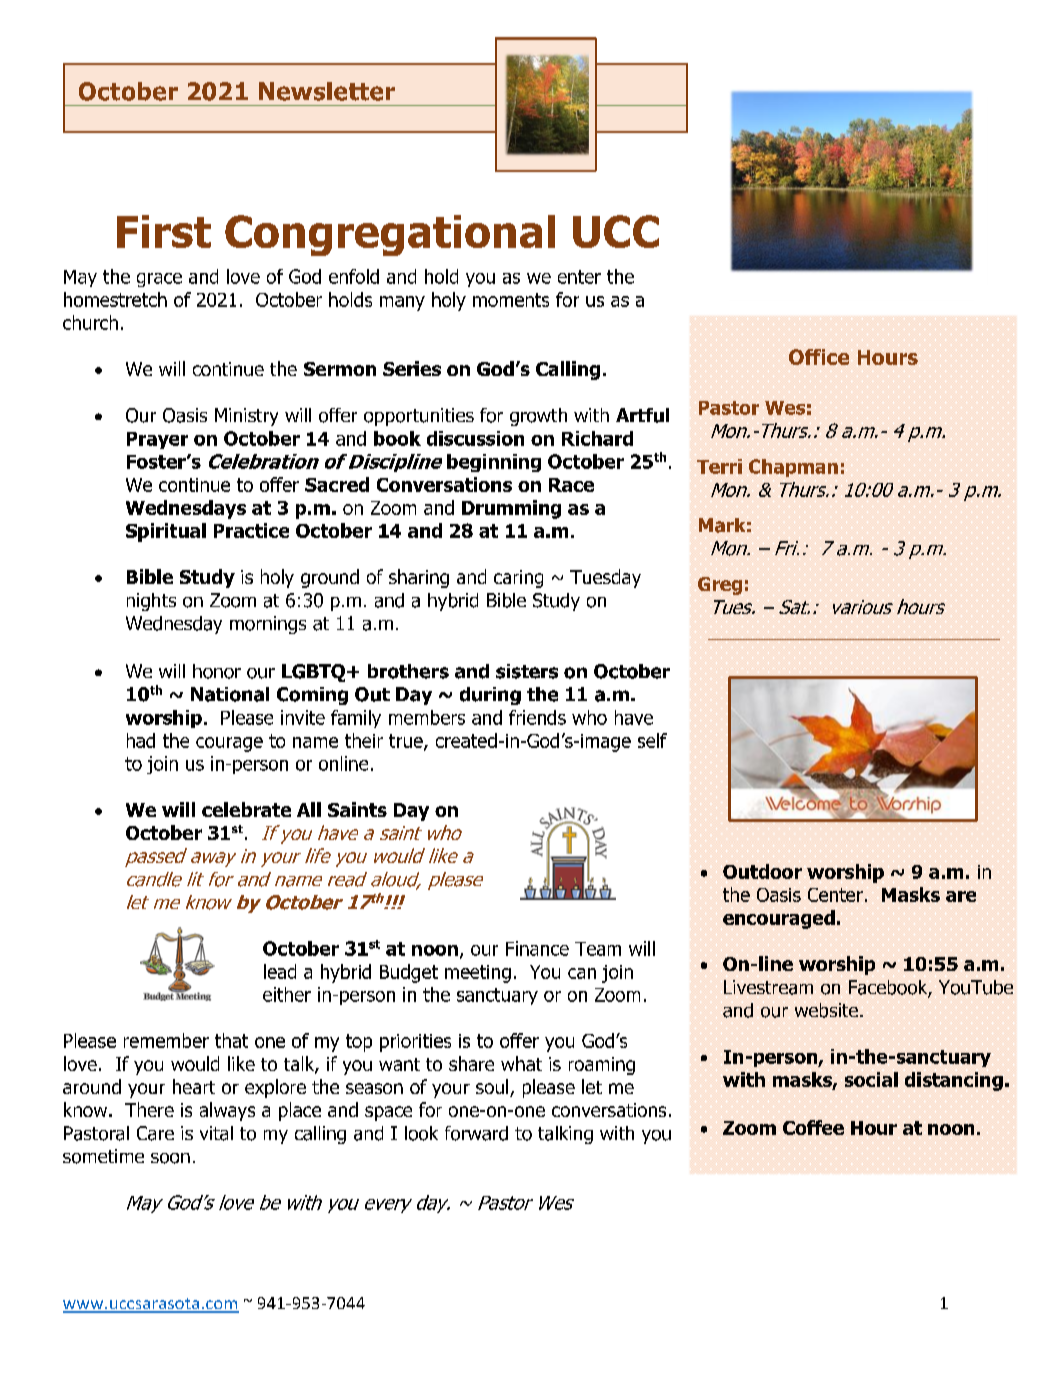 Image resolution: width=1064 pixels, height=1377 pixels. Describe the element at coordinates (819, 357) in the screenshot. I see `Office` at that location.
